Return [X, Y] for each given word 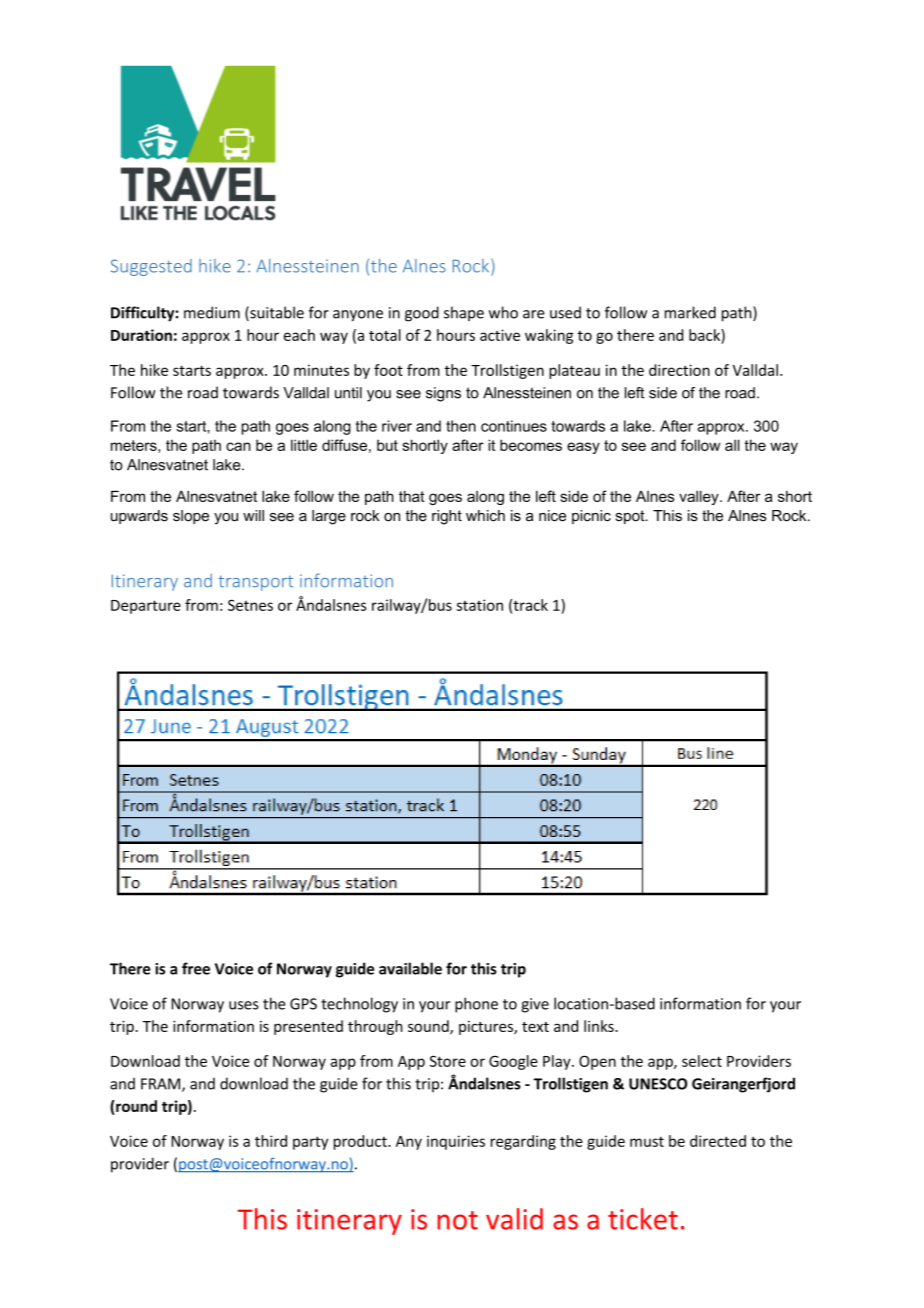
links [600, 1026]
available [410, 968]
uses [244, 1005]
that [412, 496]
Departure [146, 607]
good [422, 314]
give [535, 1005]
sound [429, 1027]
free [196, 968]
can [238, 446]
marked [690, 312]
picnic [591, 517]
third [271, 1141]
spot [631, 517]
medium [212, 312]
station [480, 605]
